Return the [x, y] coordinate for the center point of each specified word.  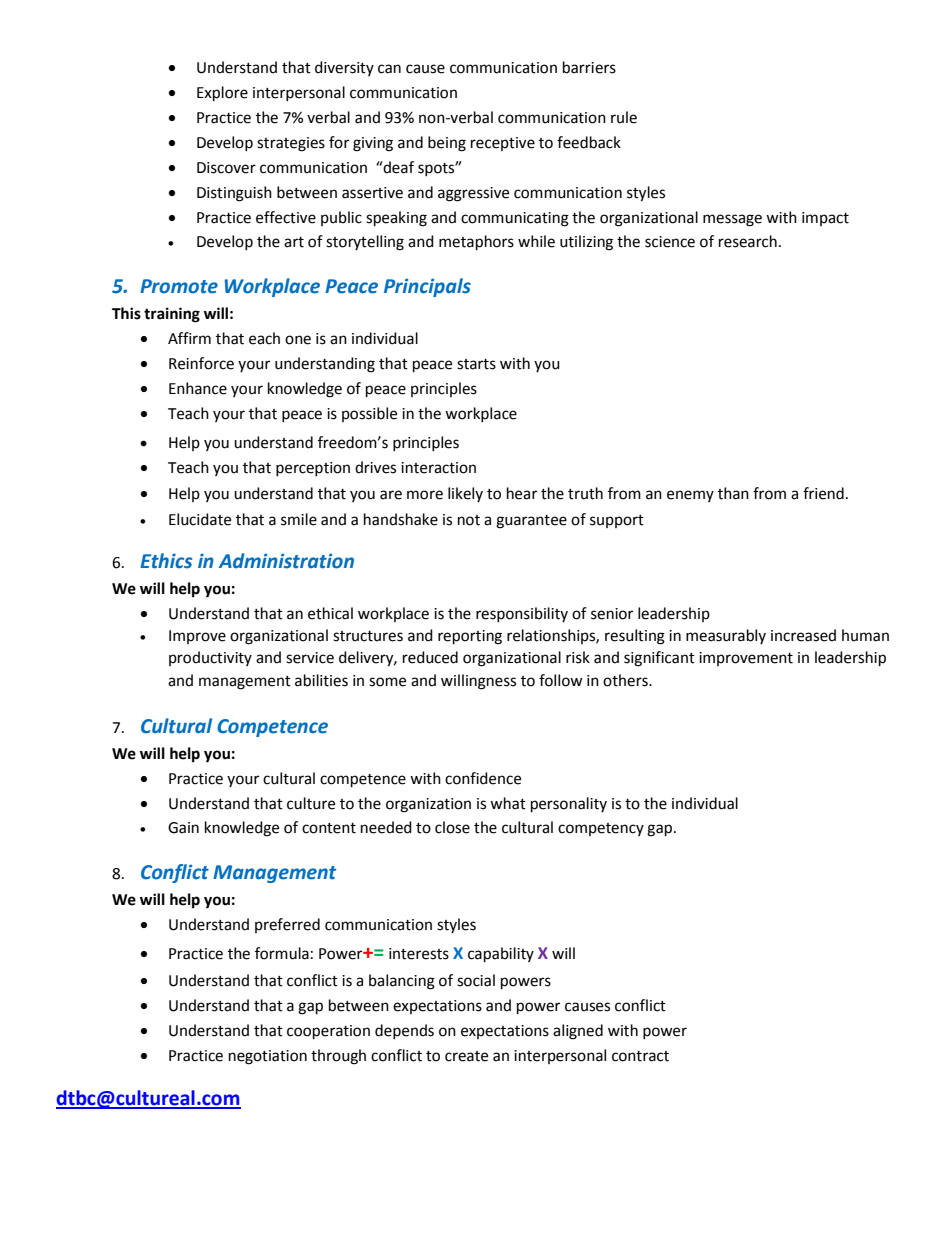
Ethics [166, 561]
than [733, 493]
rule [624, 117]
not [469, 520]
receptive [503, 144]
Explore [222, 94]
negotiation [268, 1057]
